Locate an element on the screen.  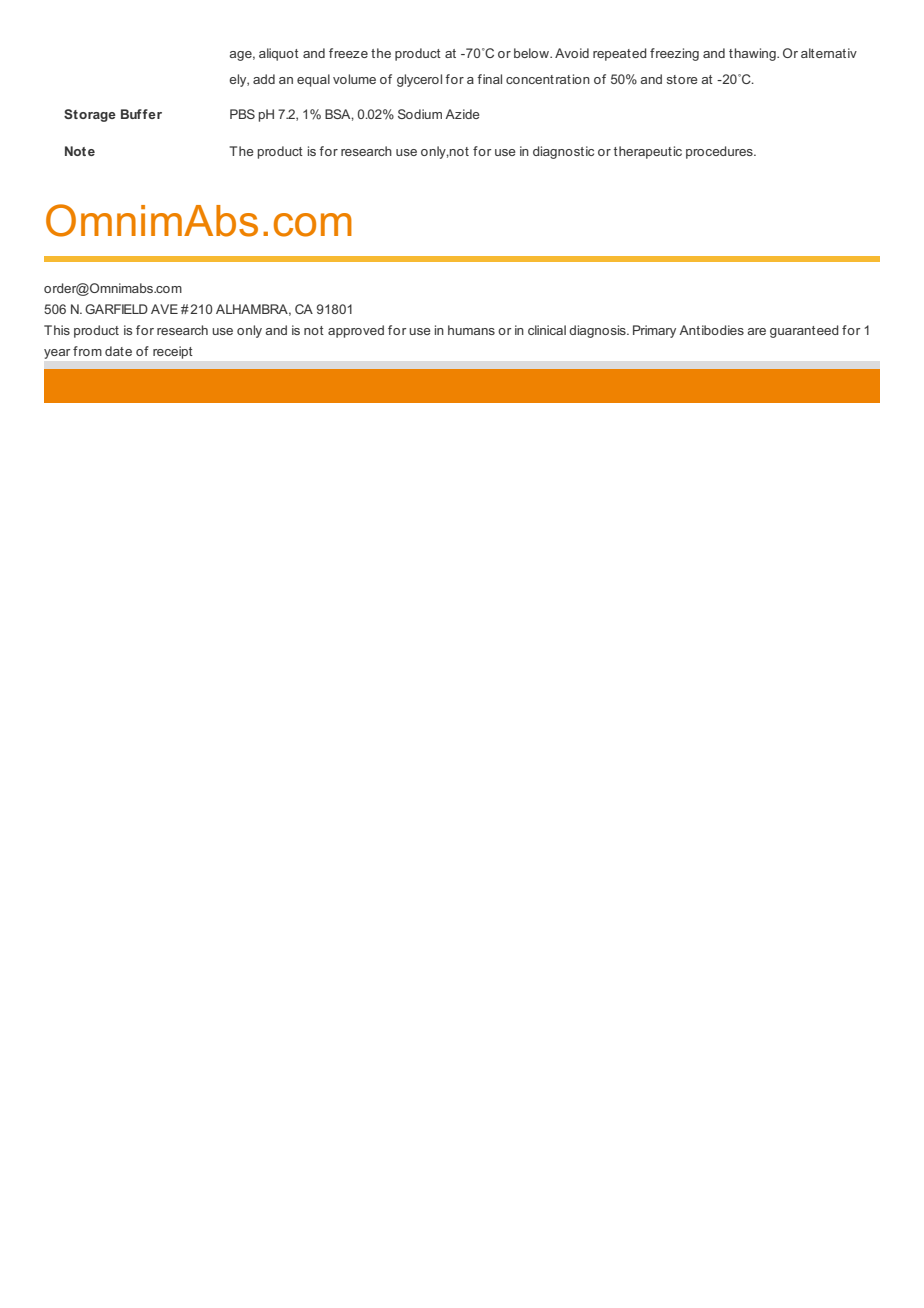
glycerol is located at coordinates (419, 80).
